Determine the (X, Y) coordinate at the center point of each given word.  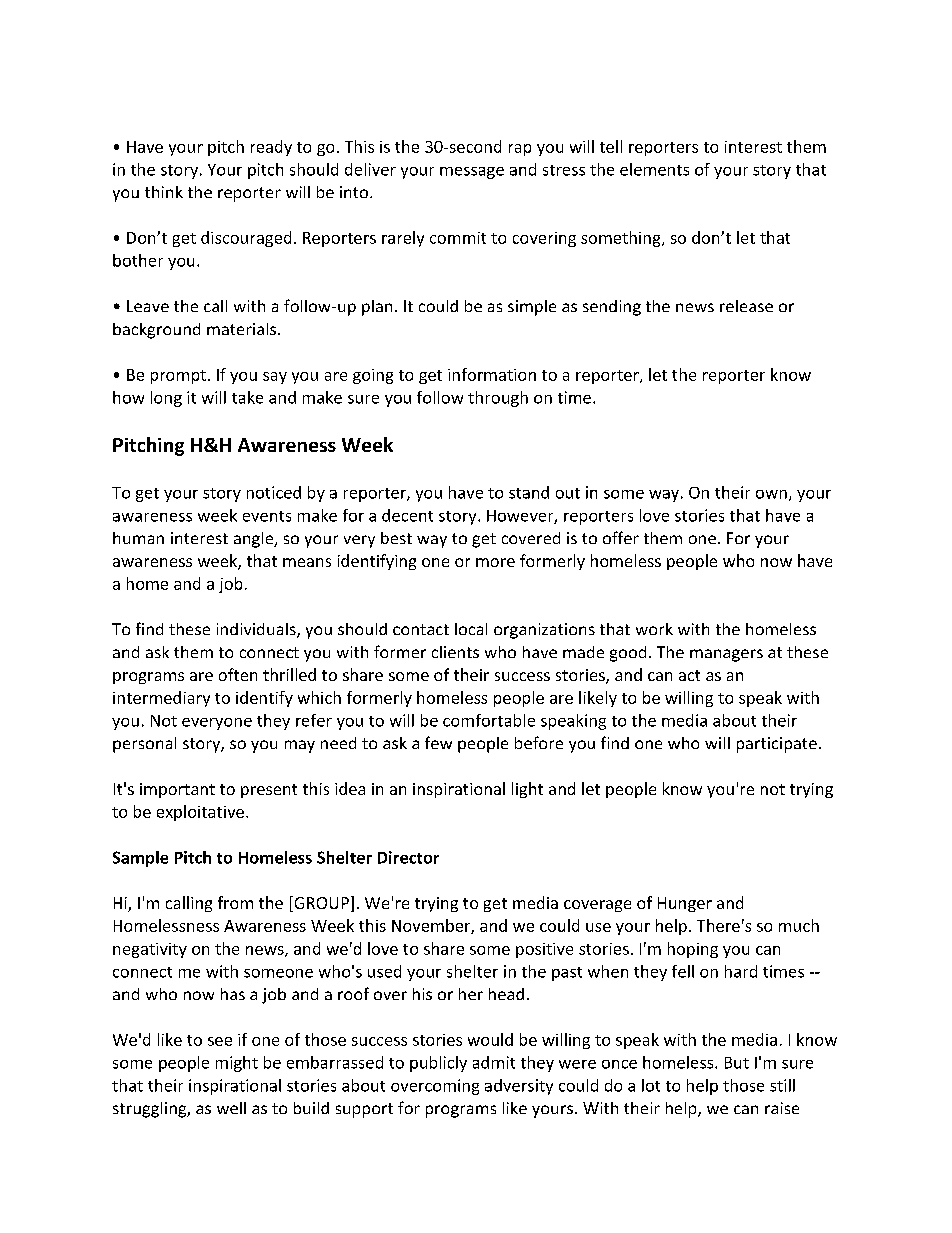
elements (654, 169)
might (237, 1064)
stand (529, 492)
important (177, 790)
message (472, 173)
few (438, 742)
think (164, 192)
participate (777, 745)
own (771, 494)
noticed (274, 492)
